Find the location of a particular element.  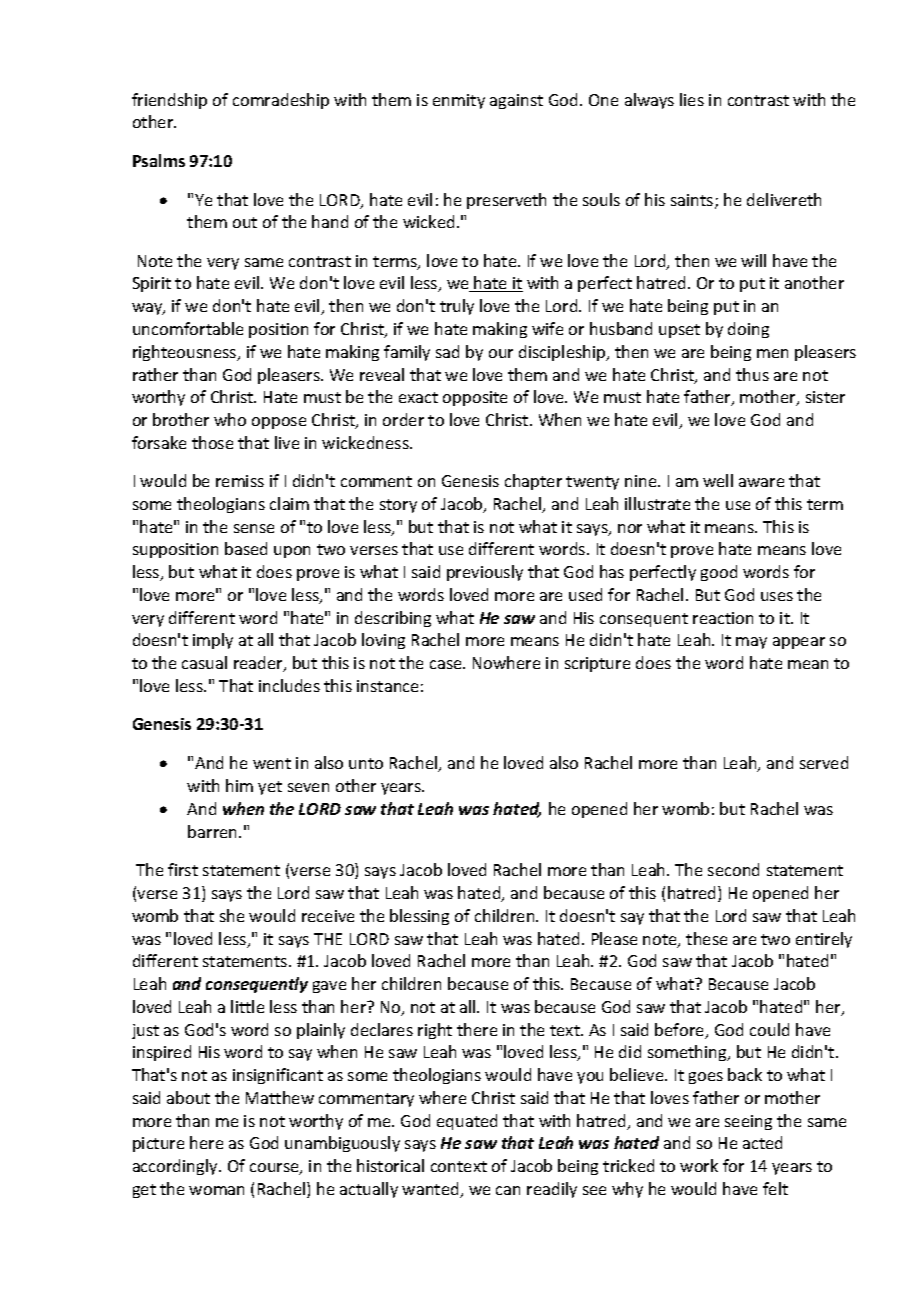

equated is located at coordinates (467, 1122).
